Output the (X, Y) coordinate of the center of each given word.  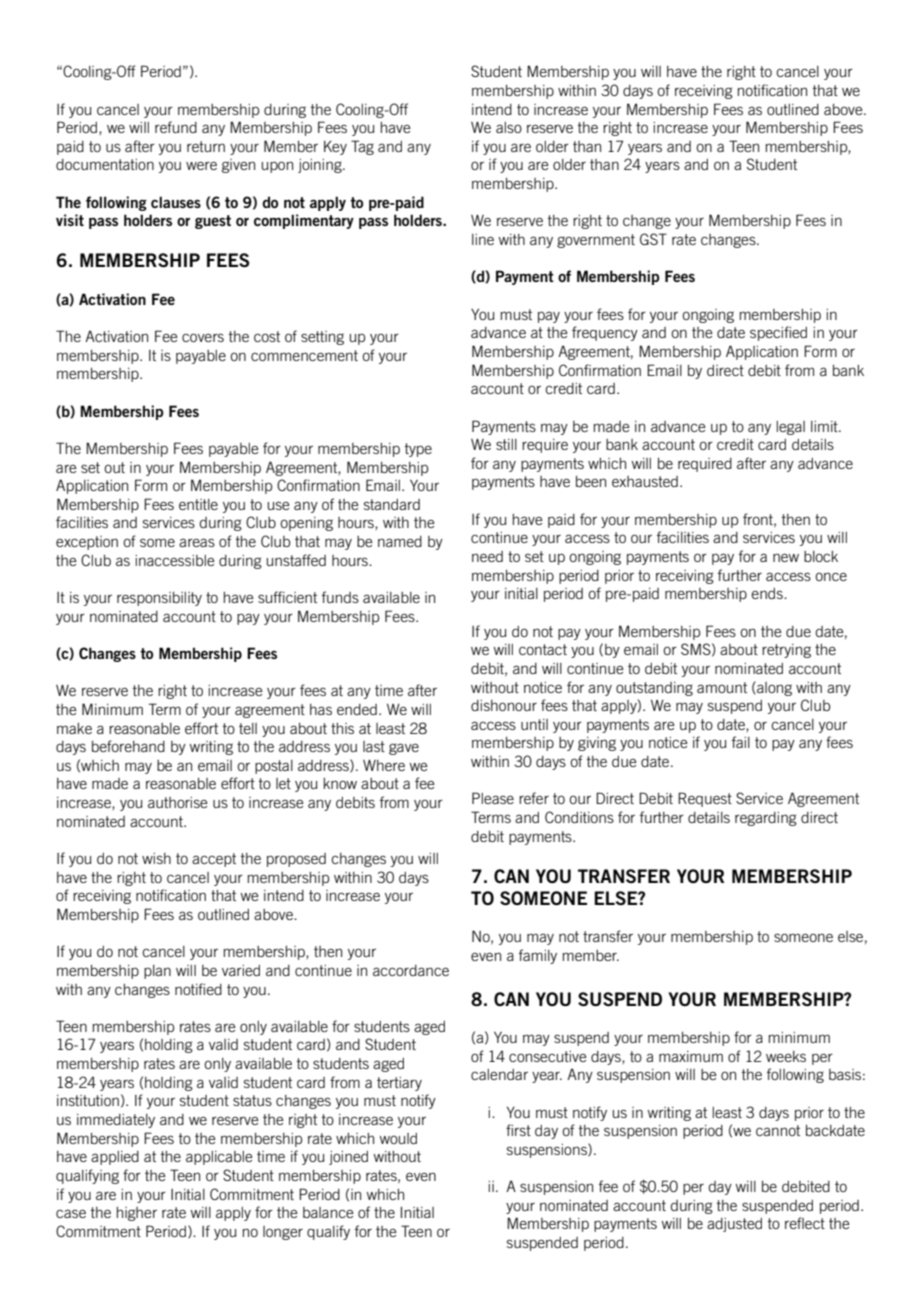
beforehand (128, 746)
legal (791, 428)
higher (137, 1214)
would (398, 1138)
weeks (786, 1056)
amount (722, 687)
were (201, 165)
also (509, 127)
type (418, 450)
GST (653, 239)
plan (157, 972)
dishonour (504, 705)
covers (203, 337)
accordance (411, 970)
